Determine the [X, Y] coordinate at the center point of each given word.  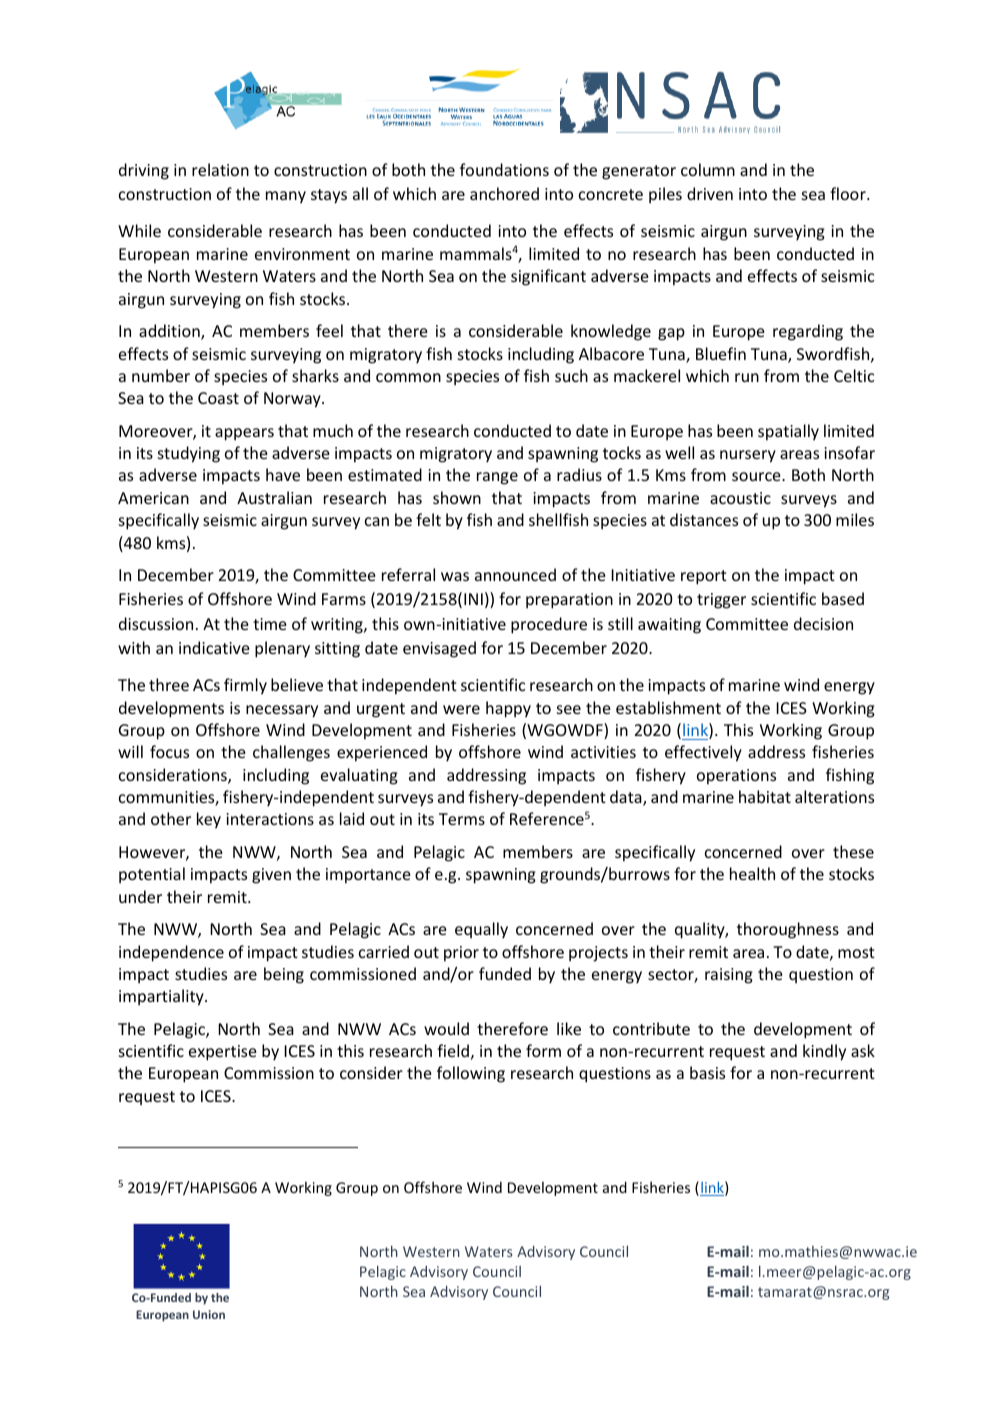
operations [736, 777]
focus [169, 751]
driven [710, 193]
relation [220, 169]
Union [209, 1314]
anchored [504, 193]
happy [508, 709]
